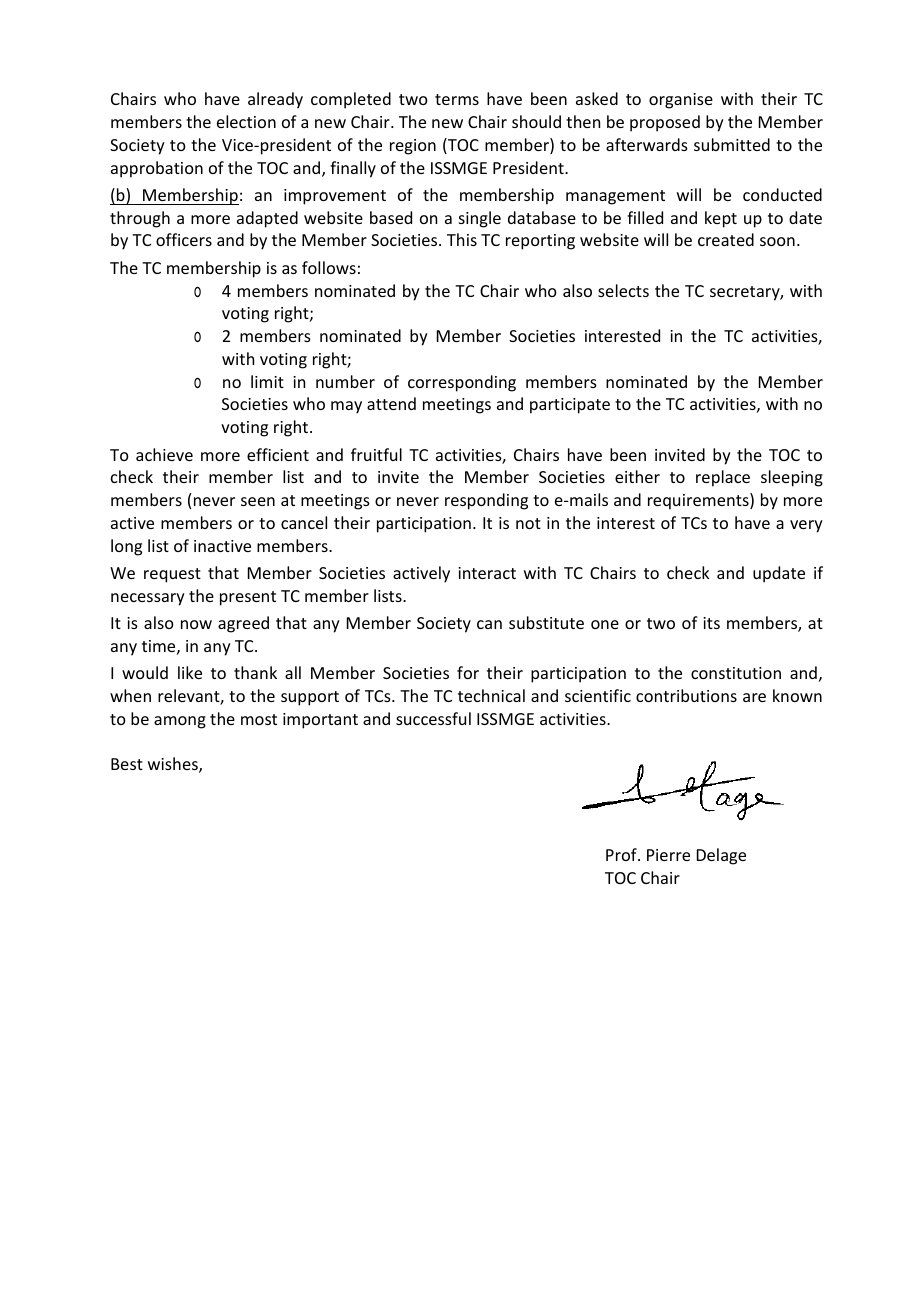 This screenshot has width=924, height=1308. Describe the element at coordinates (391, 403) in the screenshot. I see `attend` at that location.
